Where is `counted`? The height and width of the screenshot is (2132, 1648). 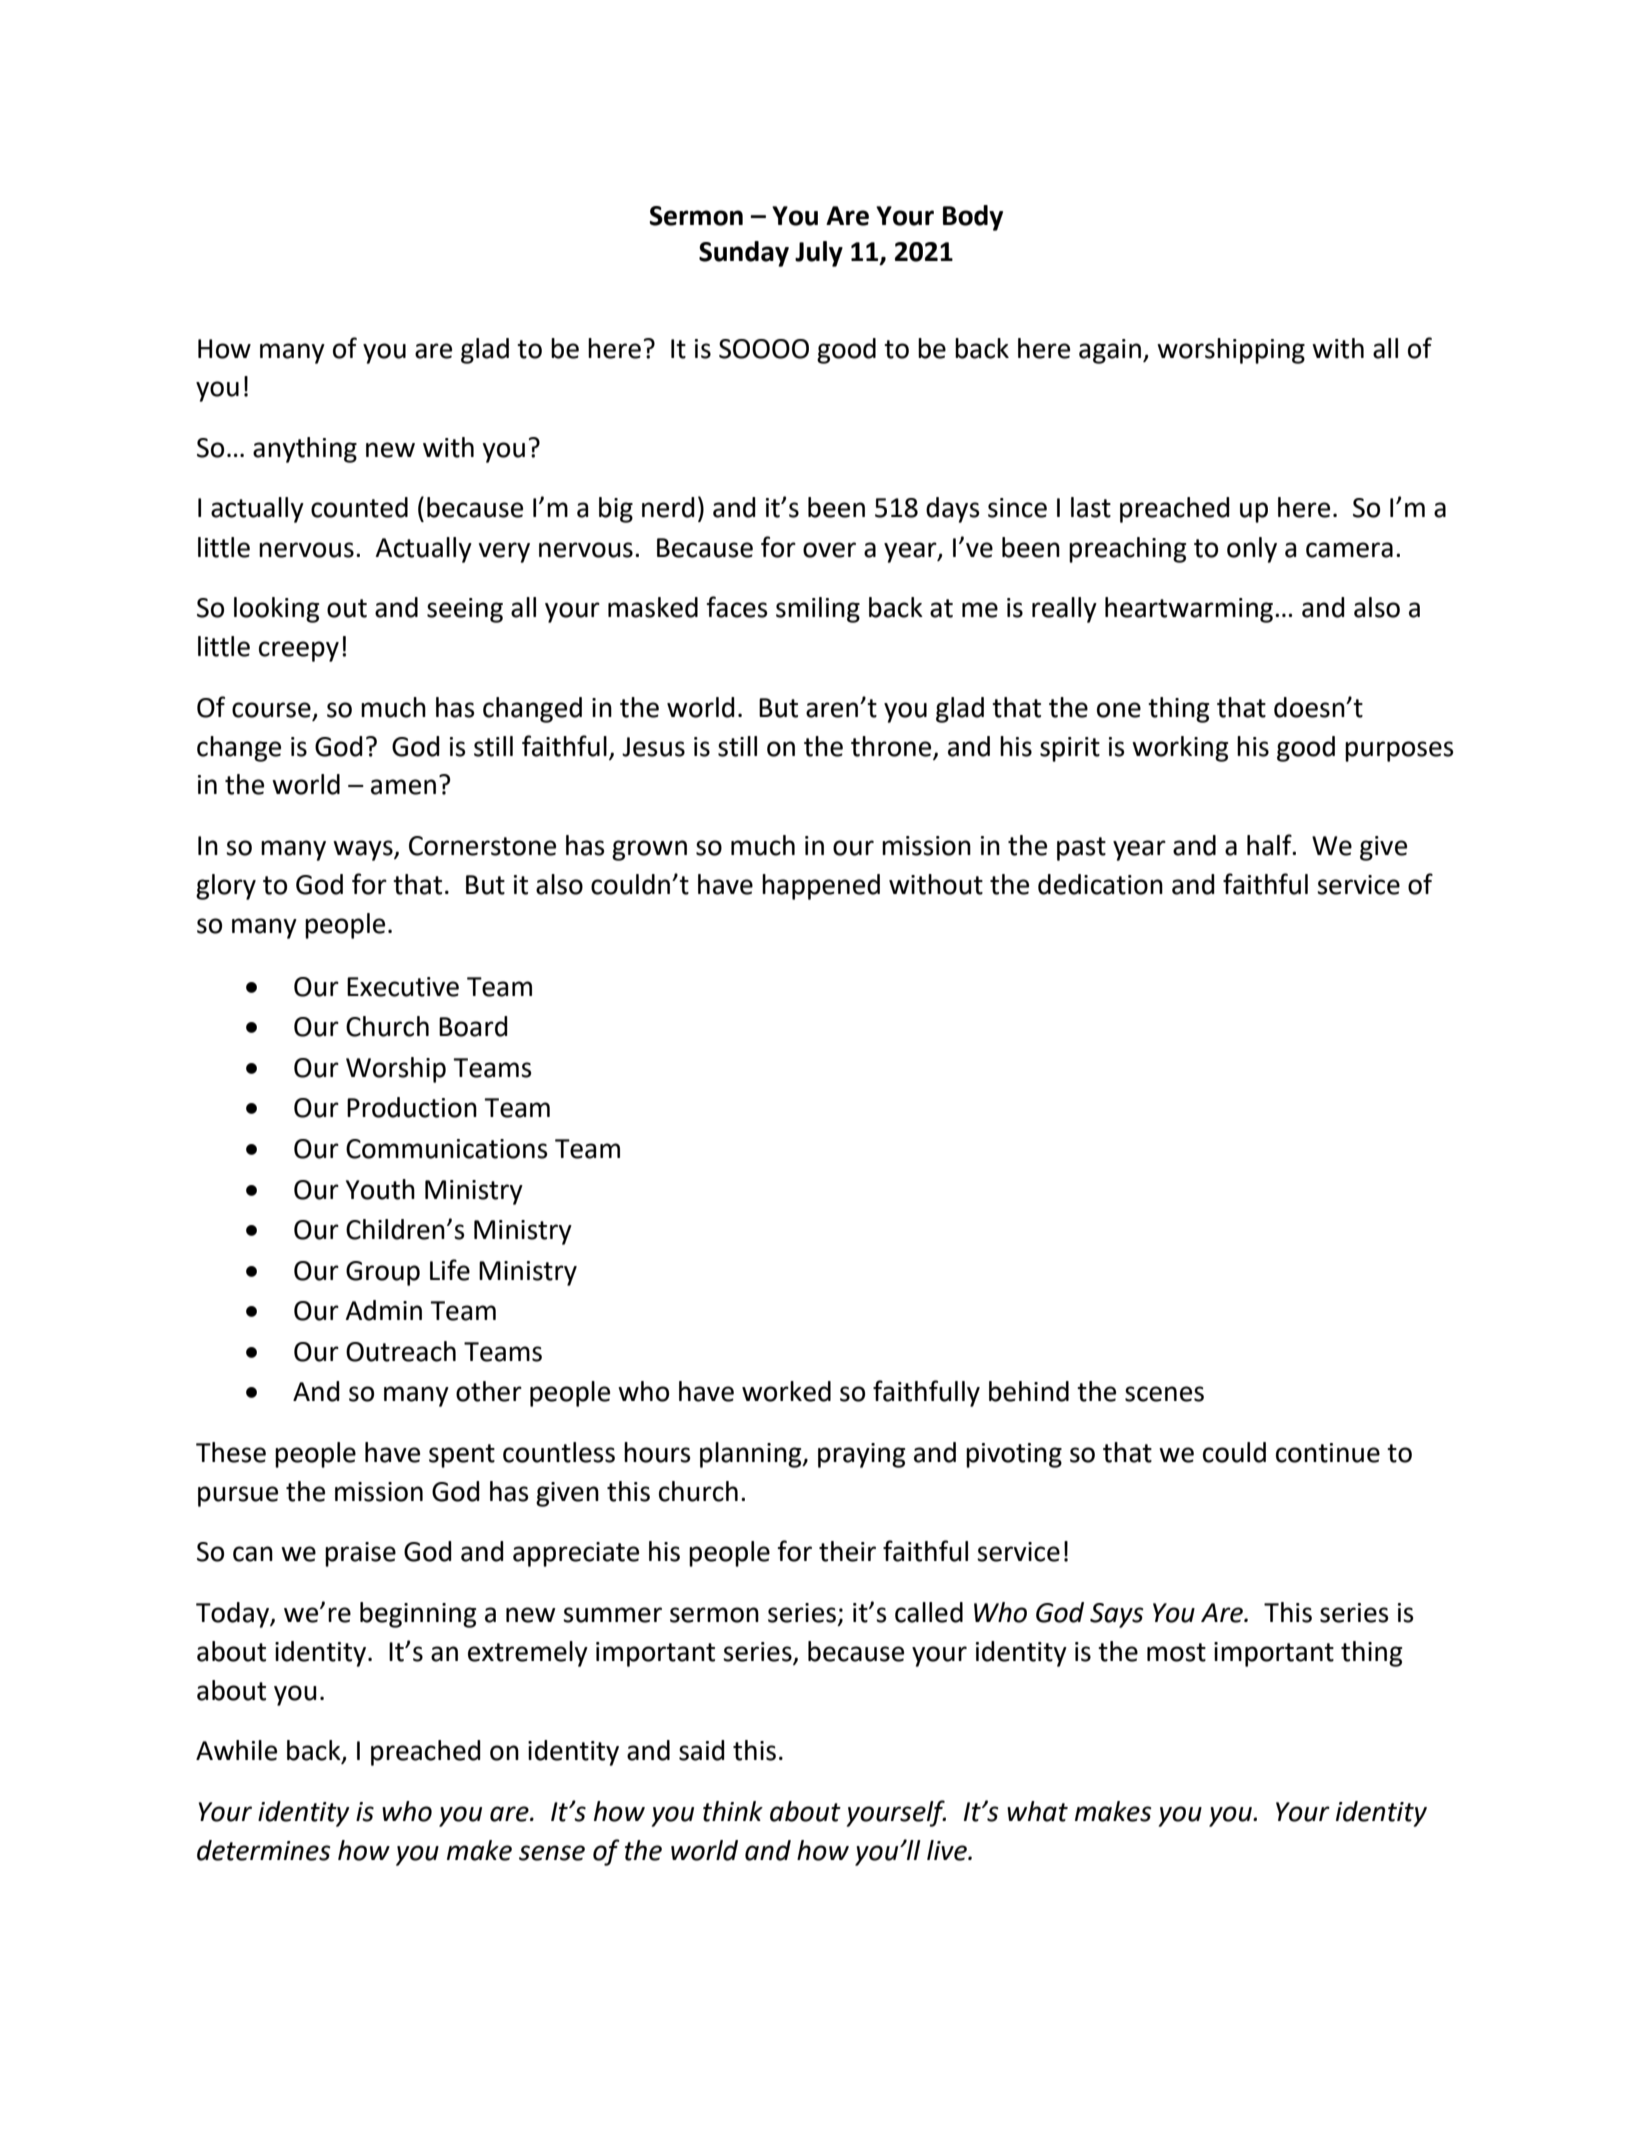
counted is located at coordinates (359, 507).
